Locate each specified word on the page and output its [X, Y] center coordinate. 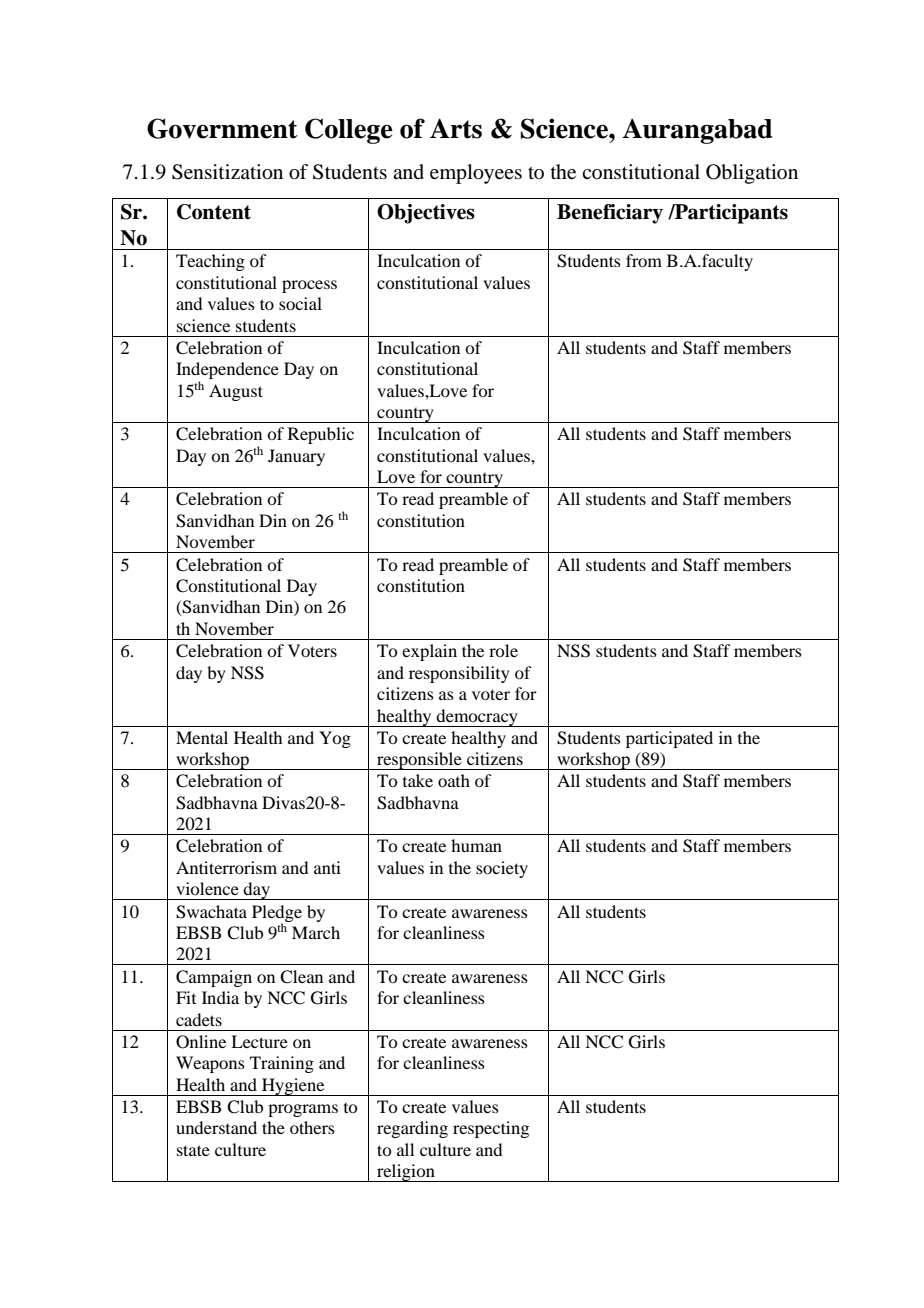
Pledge [277, 914]
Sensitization [227, 172]
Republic [321, 435]
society [502, 869]
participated [669, 739]
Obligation [752, 174]
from [644, 260]
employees [476, 174]
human [476, 845]
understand [216, 1127]
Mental [202, 737]
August [236, 392]
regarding [412, 1129]
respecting [491, 1129]
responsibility [459, 674]
